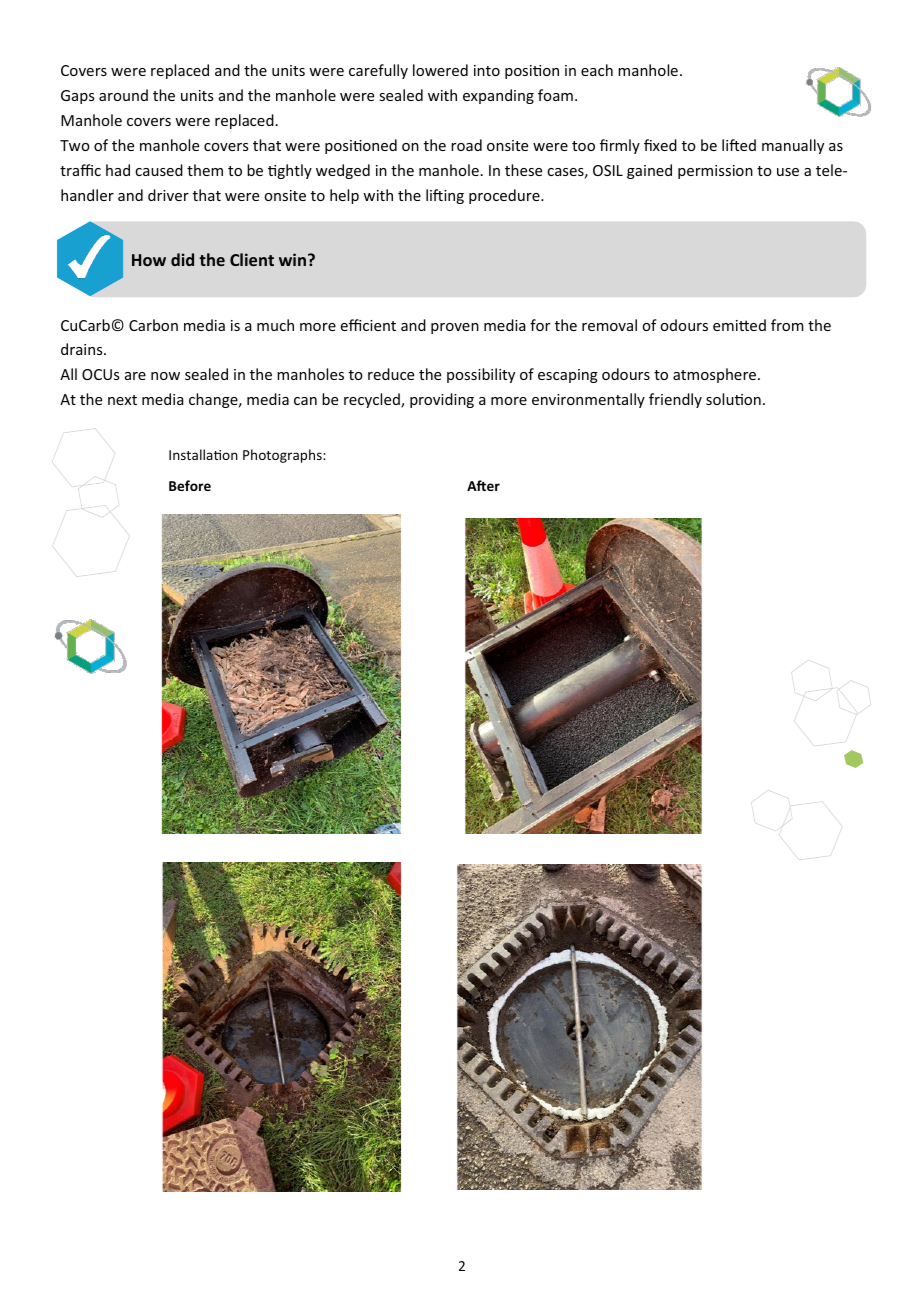  Describe the element at coordinates (739, 325) in the screenshot. I see `emitted` at that location.
